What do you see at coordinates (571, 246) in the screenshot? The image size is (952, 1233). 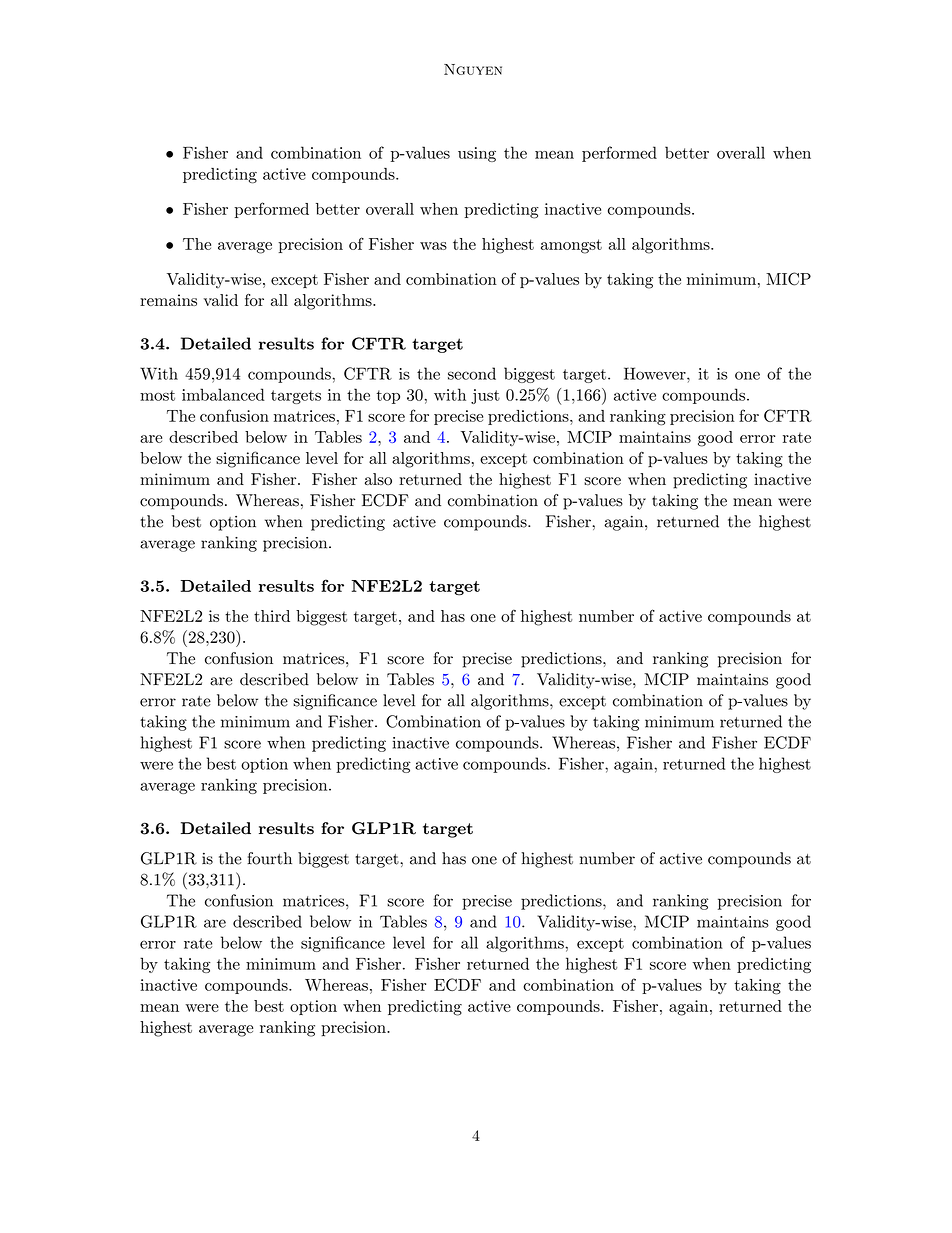 I see `amongst` at bounding box center [571, 246].
